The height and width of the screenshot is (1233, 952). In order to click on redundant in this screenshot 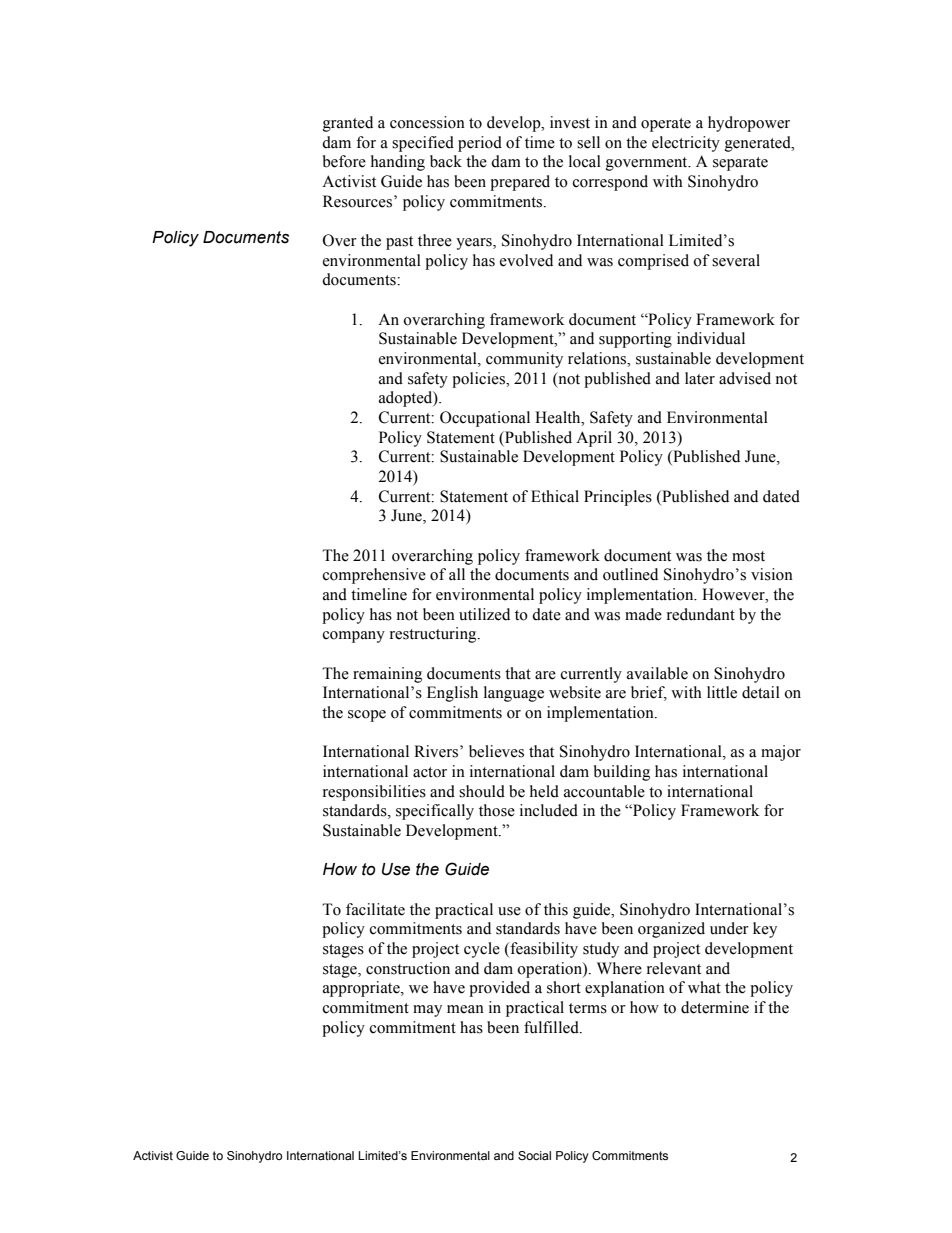, I will do `click(701, 614)`.
